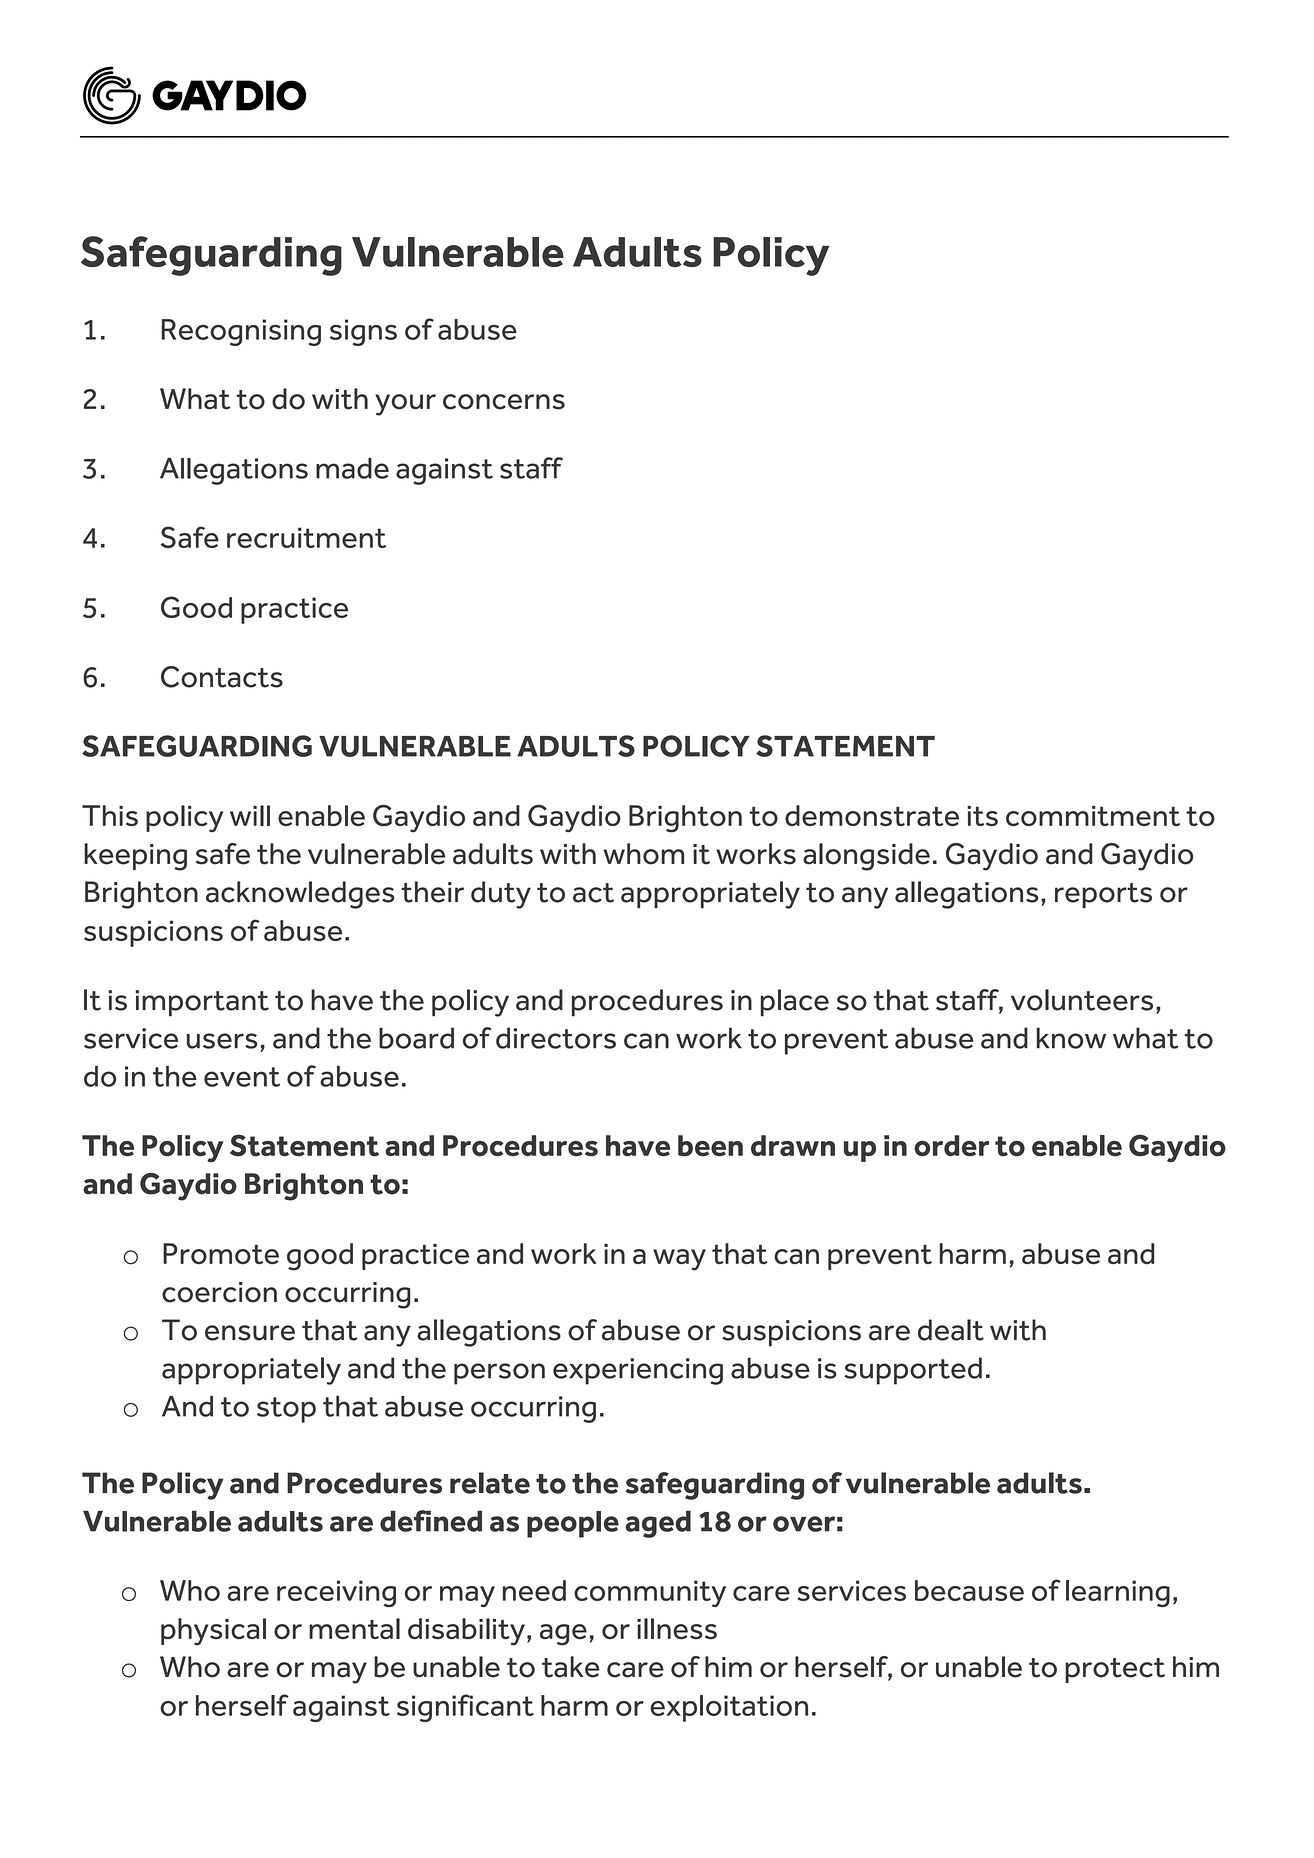  What do you see at coordinates (982, 816) in the screenshot?
I see `its` at bounding box center [982, 816].
